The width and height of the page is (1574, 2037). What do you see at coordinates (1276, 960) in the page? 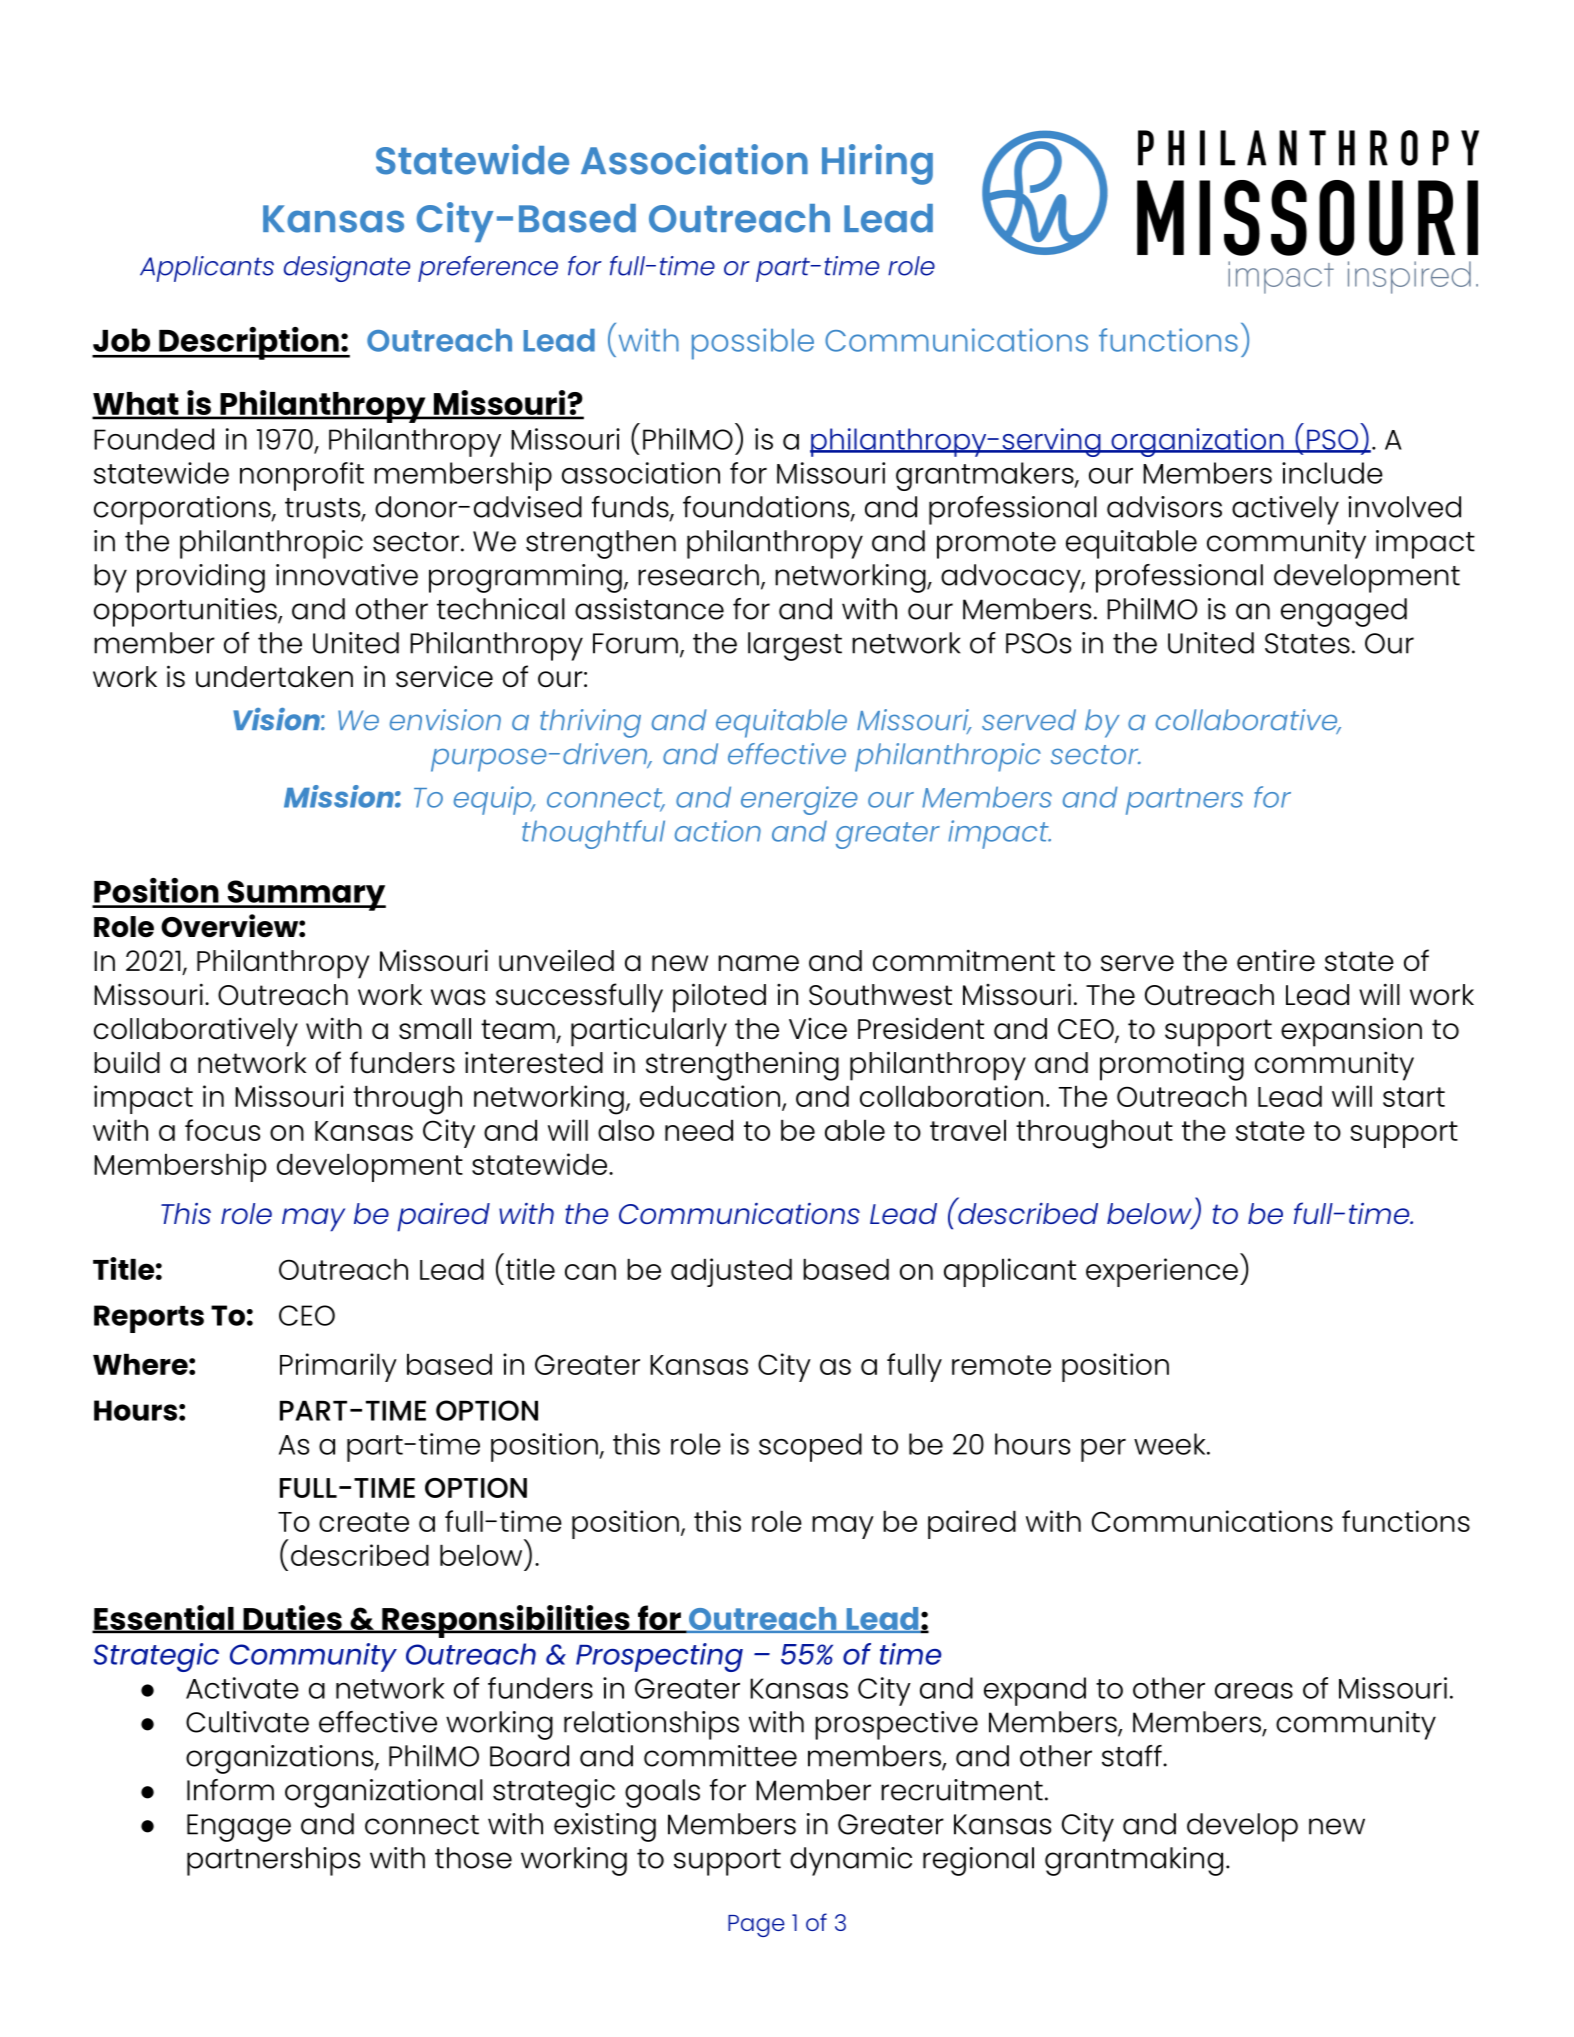
I see `entire` at bounding box center [1276, 960].
